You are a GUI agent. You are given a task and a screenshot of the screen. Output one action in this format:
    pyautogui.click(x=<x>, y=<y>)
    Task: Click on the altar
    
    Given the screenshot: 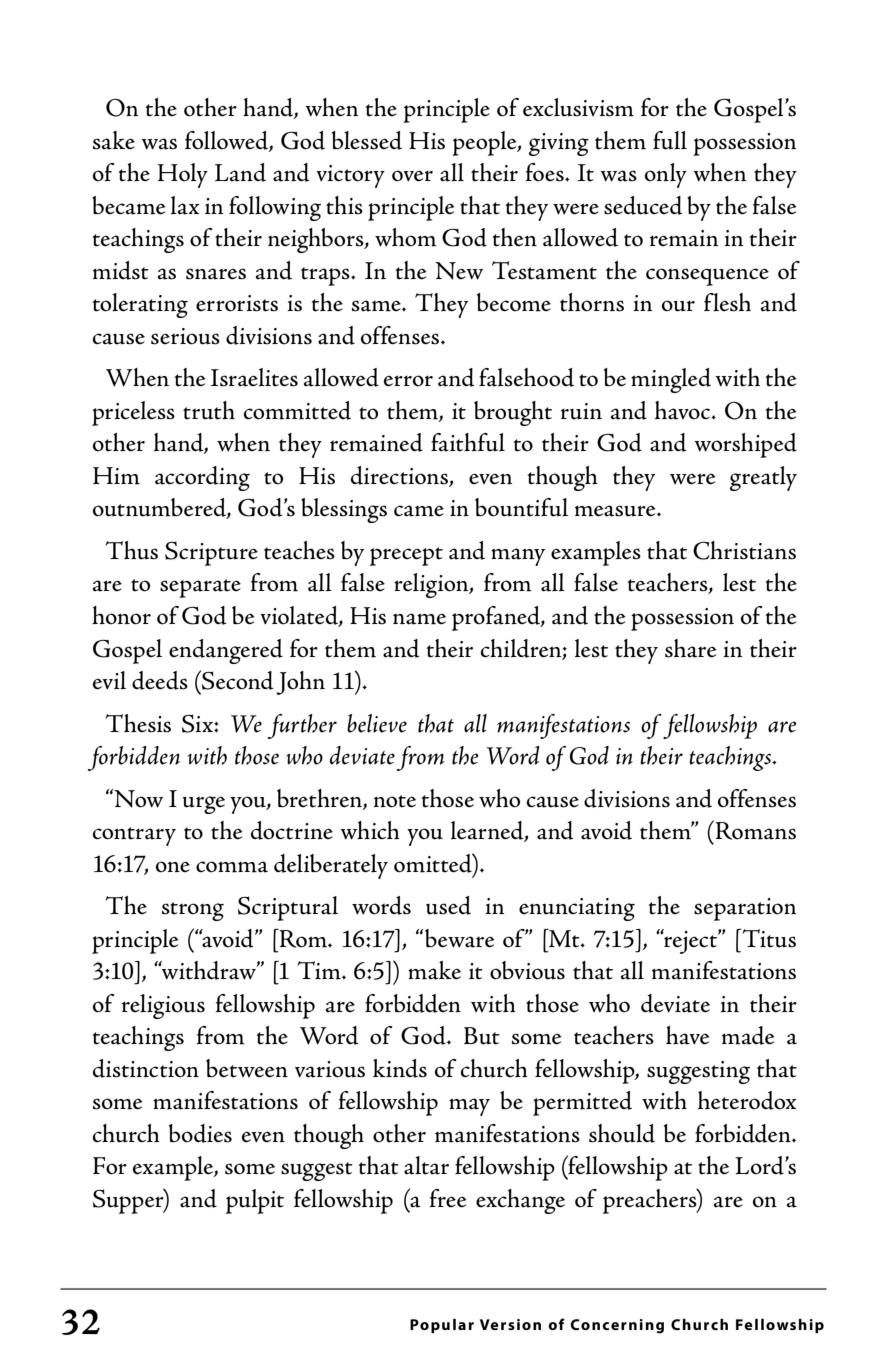 What is the action you would take?
    pyautogui.click(x=426, y=1165)
